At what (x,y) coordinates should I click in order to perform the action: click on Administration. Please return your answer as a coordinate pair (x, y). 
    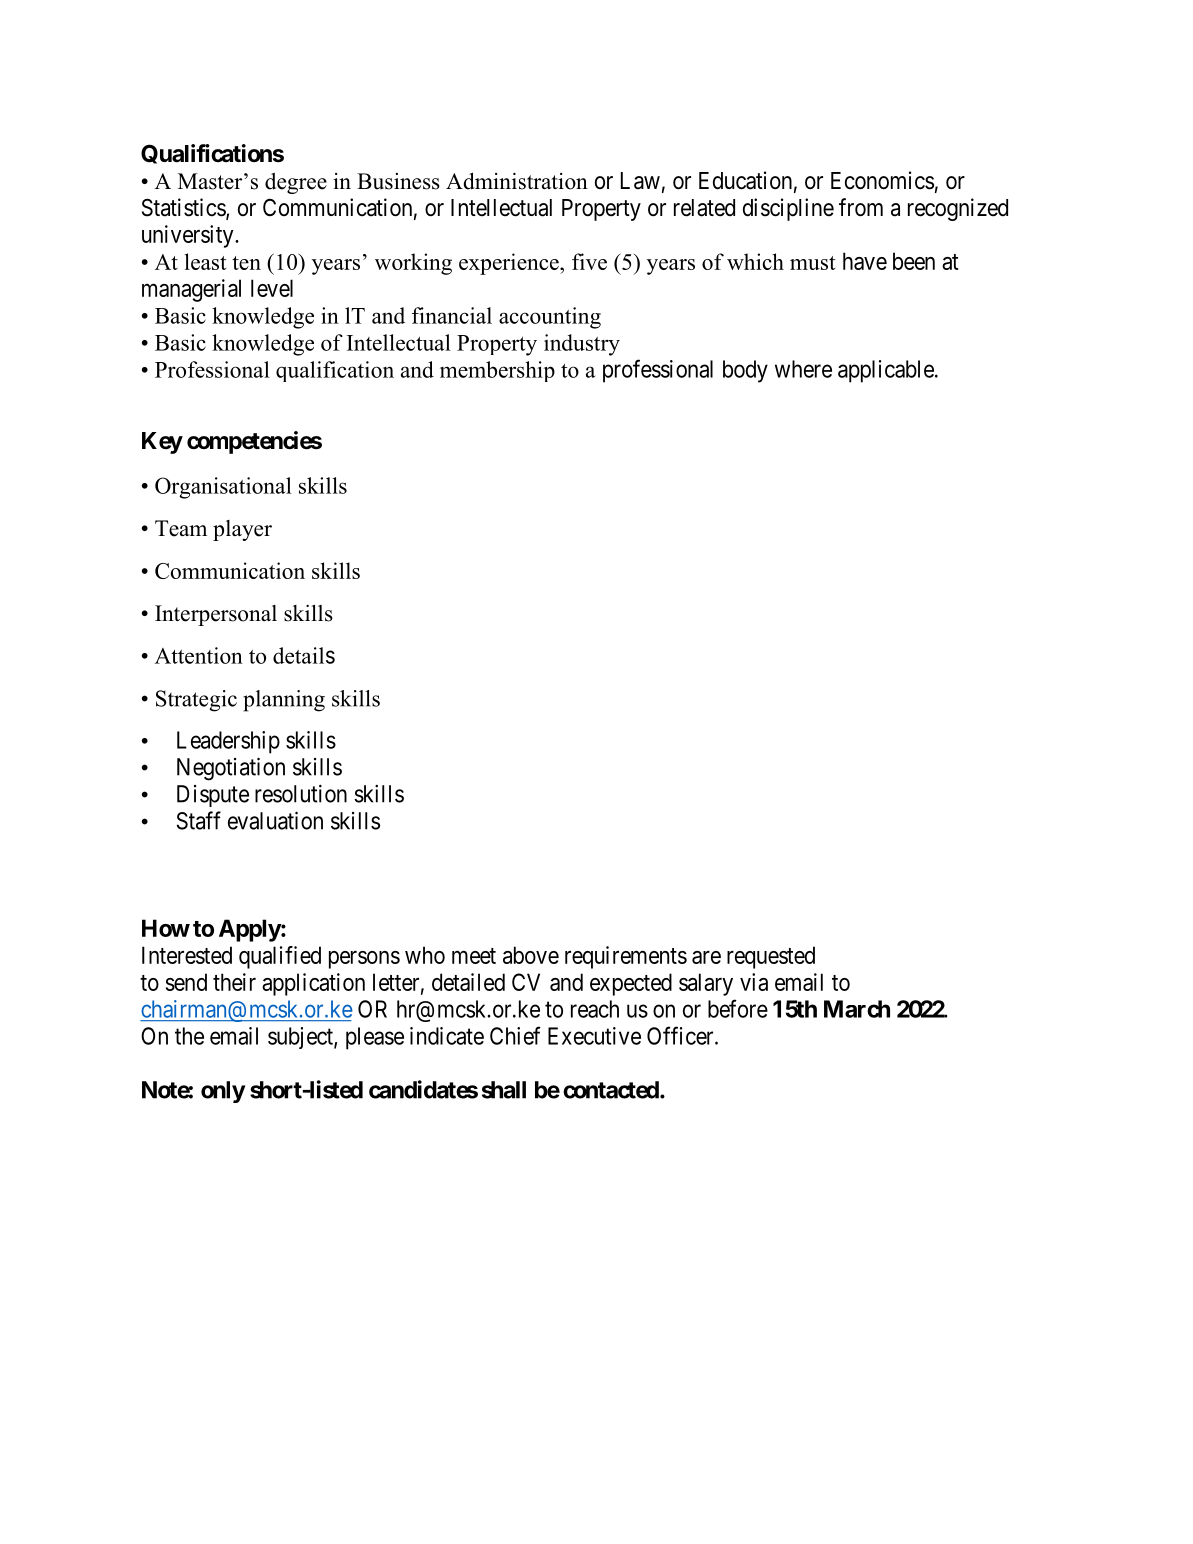
    Looking at the image, I should click on (517, 181).
